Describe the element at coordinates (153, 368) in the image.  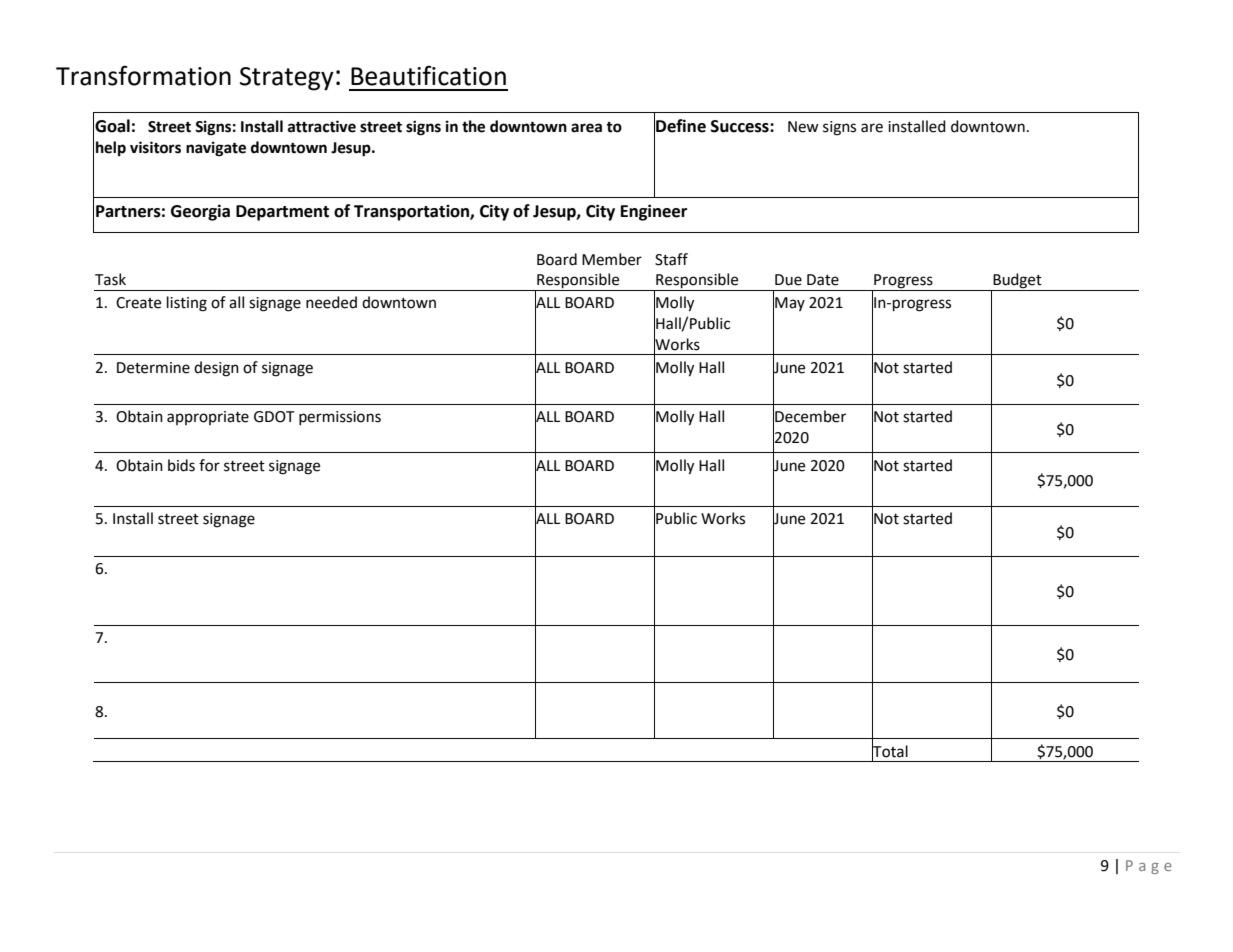
I see `Determine` at that location.
